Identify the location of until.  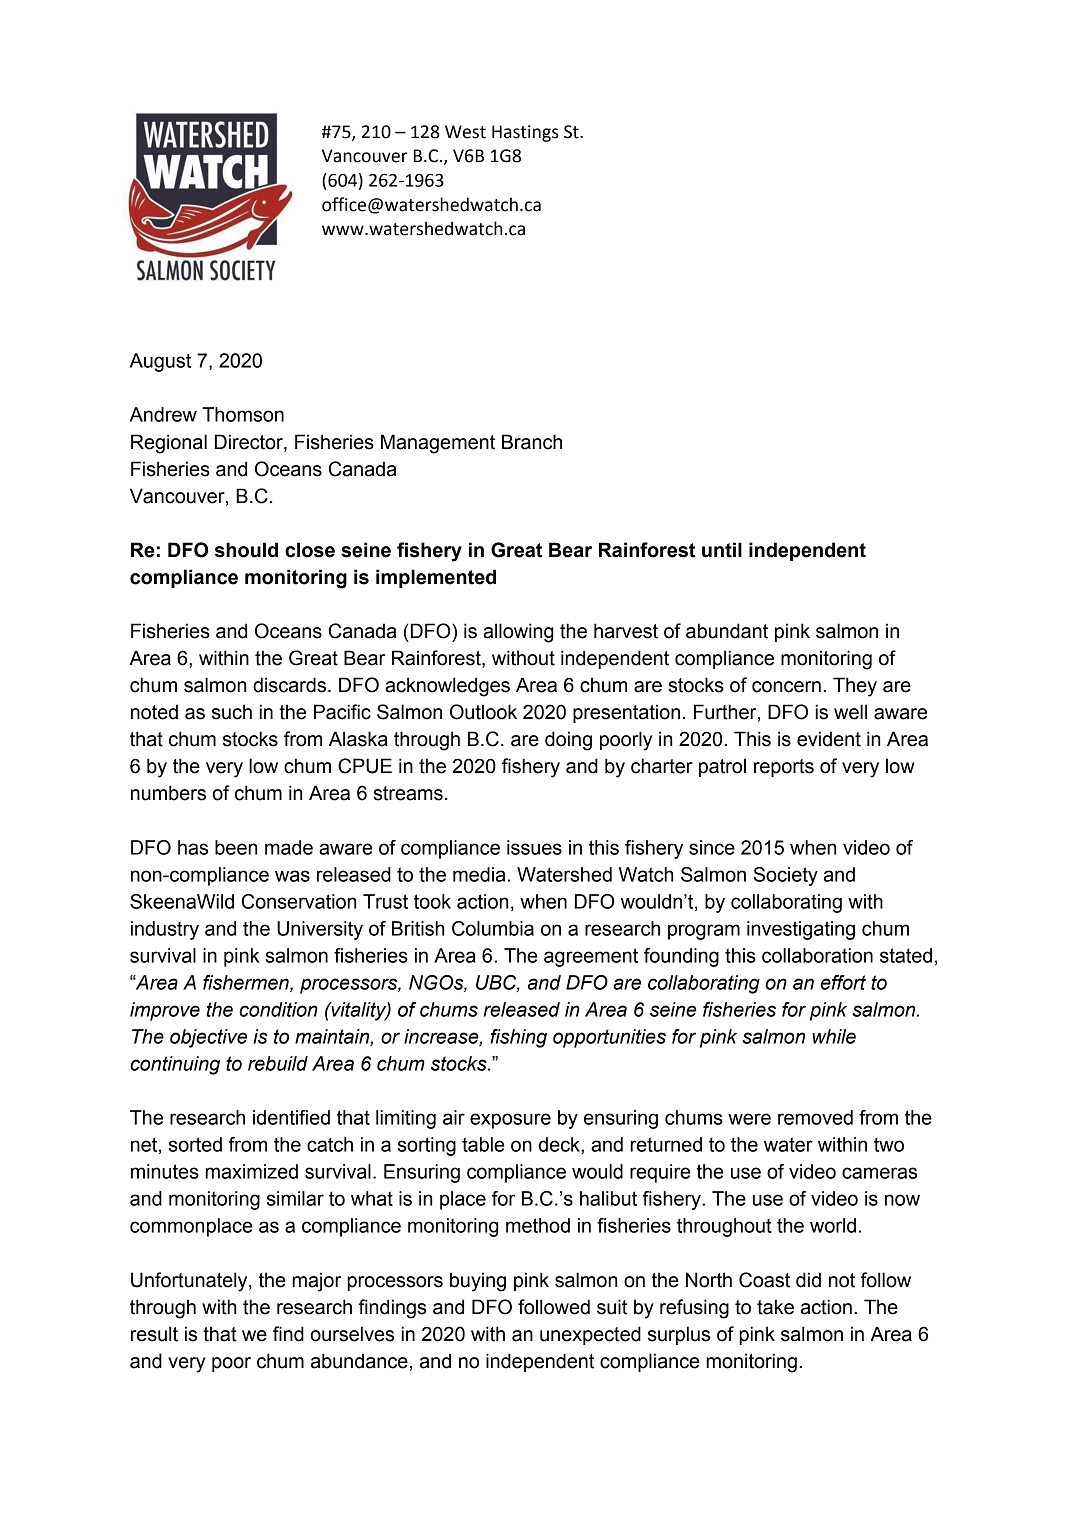
(722, 550).
